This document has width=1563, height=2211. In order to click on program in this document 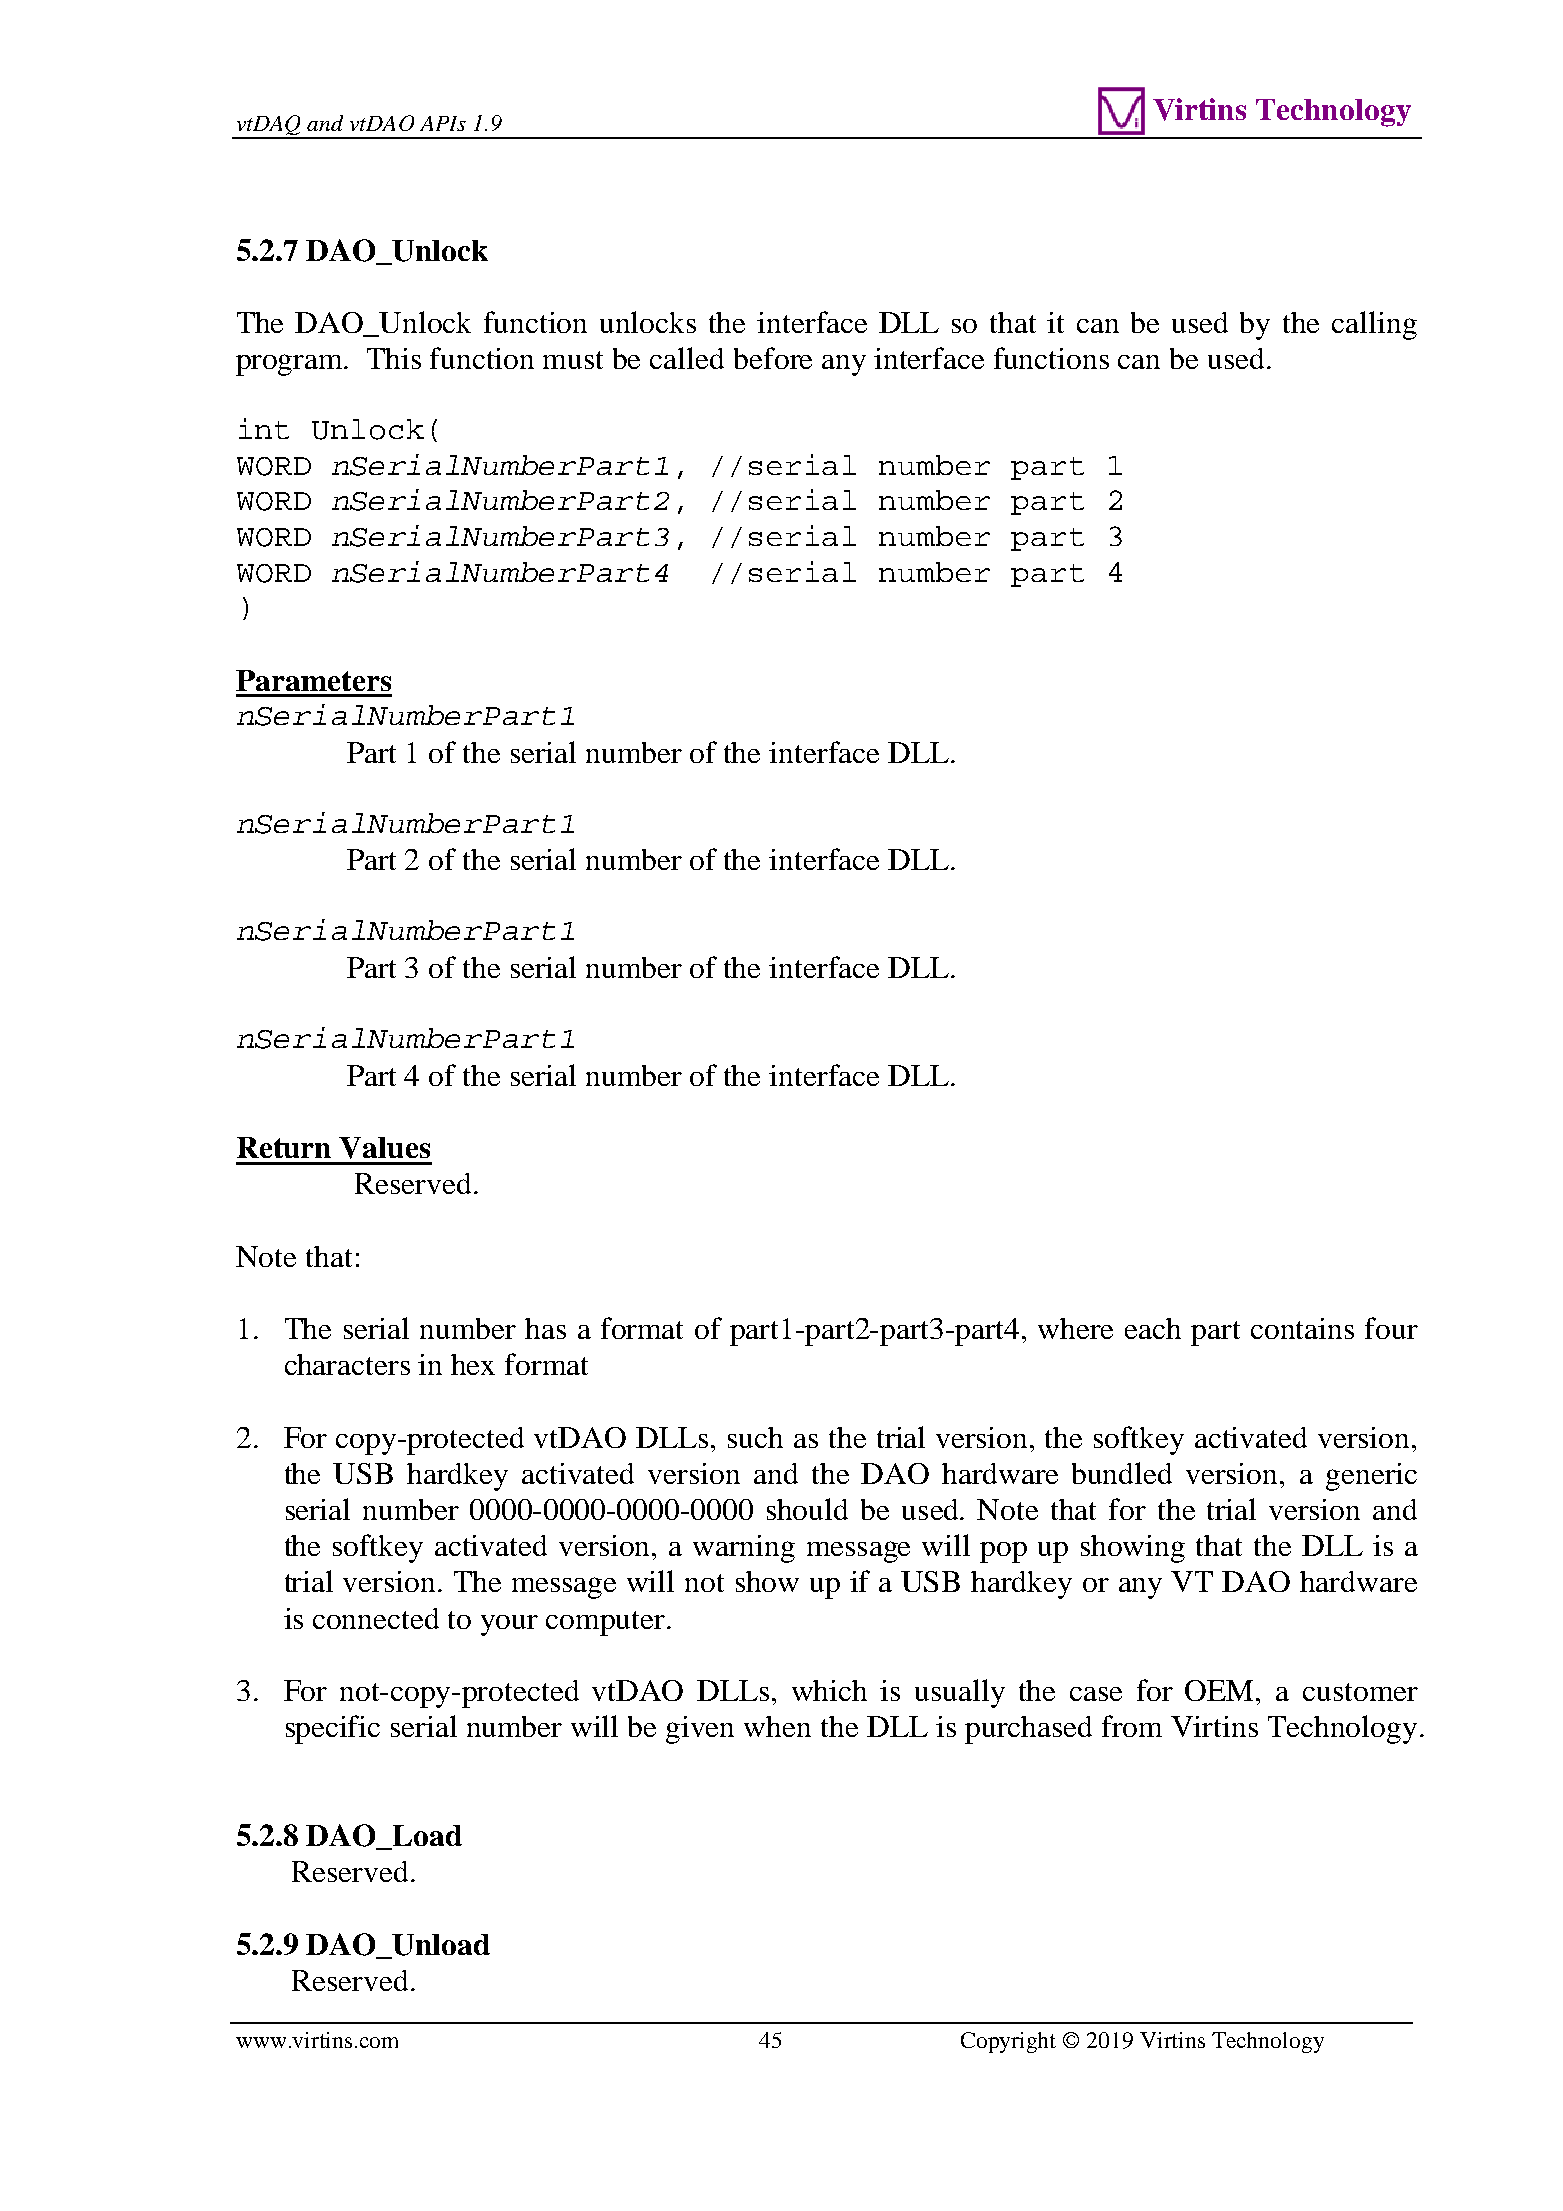, I will do `click(291, 365)`.
